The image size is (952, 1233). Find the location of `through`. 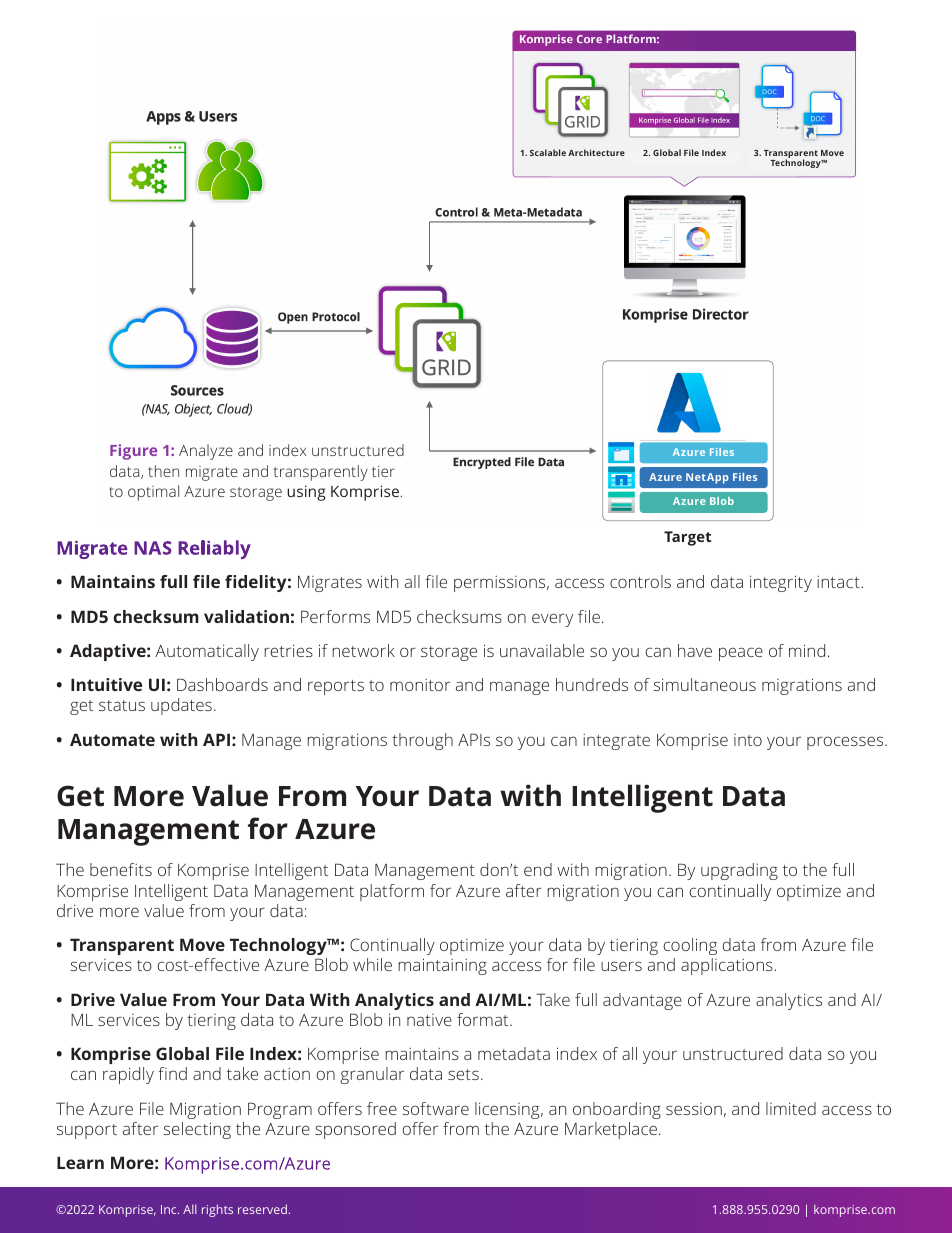

through is located at coordinates (422, 741).
